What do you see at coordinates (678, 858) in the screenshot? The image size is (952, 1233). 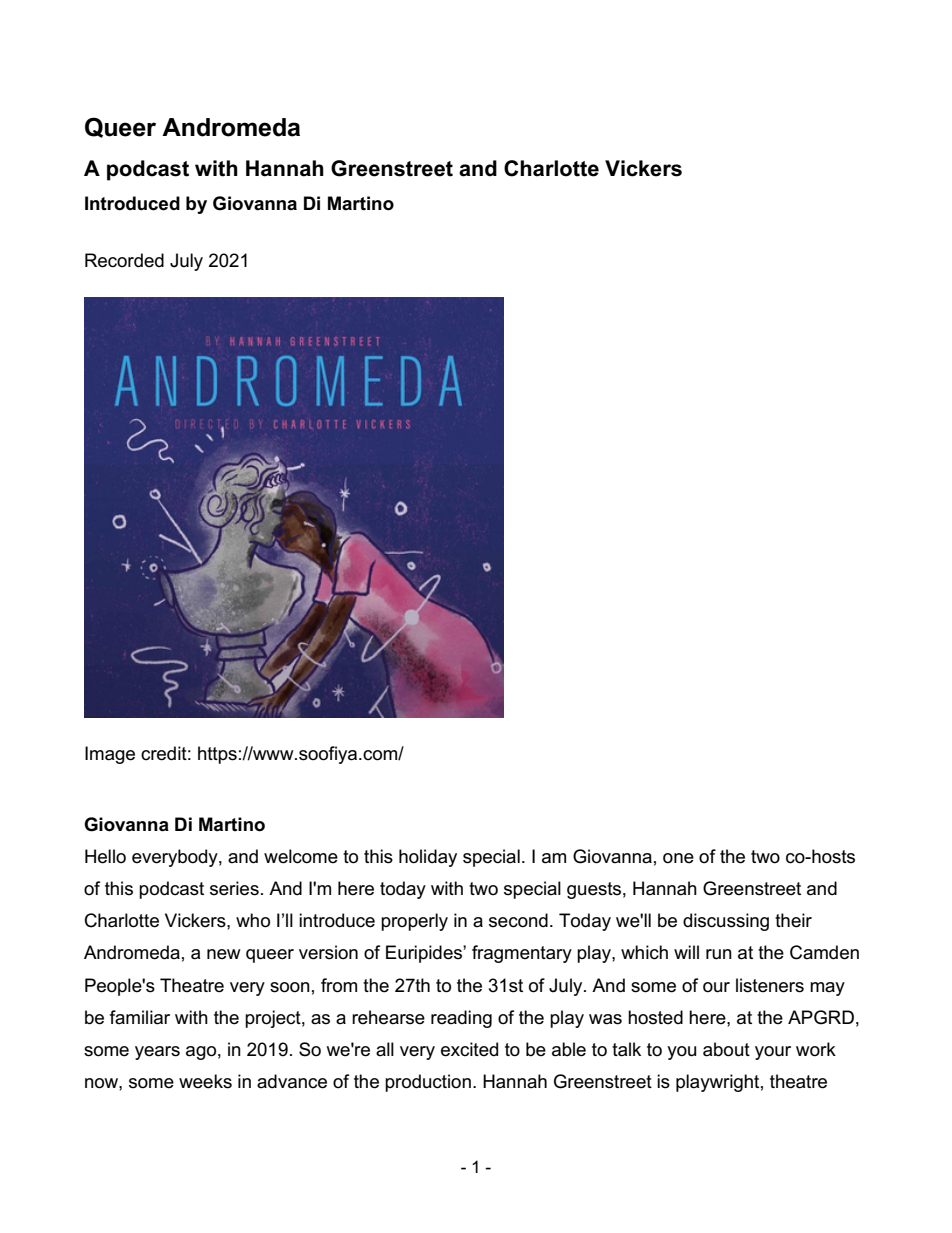 I see `one` at bounding box center [678, 858].
